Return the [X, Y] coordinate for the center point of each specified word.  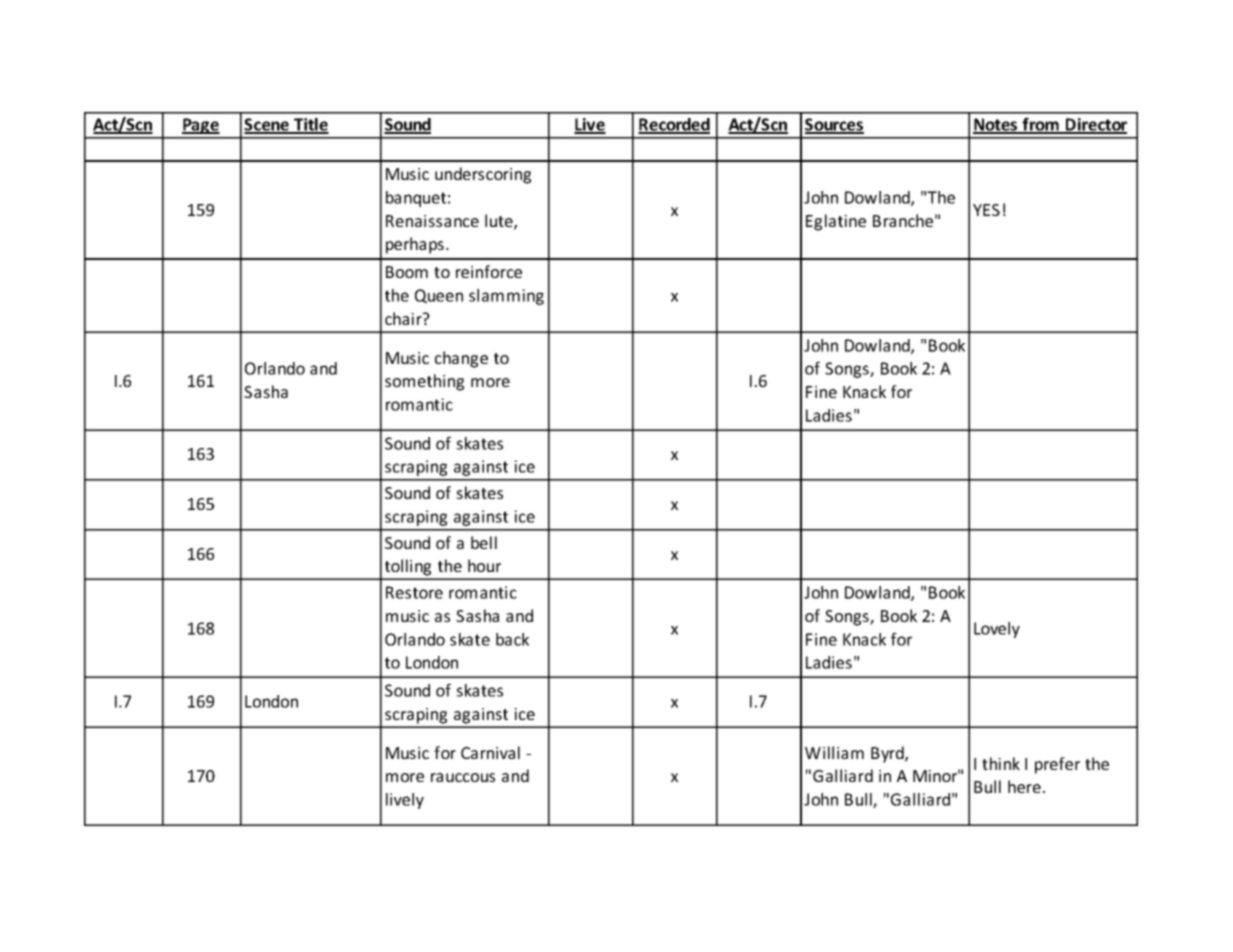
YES [986, 210]
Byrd [888, 754]
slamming [506, 297]
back [512, 639]
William [834, 752]
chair [404, 318]
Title [310, 125]
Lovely [997, 630]
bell [484, 542]
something [424, 382]
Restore [414, 592]
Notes [996, 125]
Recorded [674, 125]
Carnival [490, 752]
